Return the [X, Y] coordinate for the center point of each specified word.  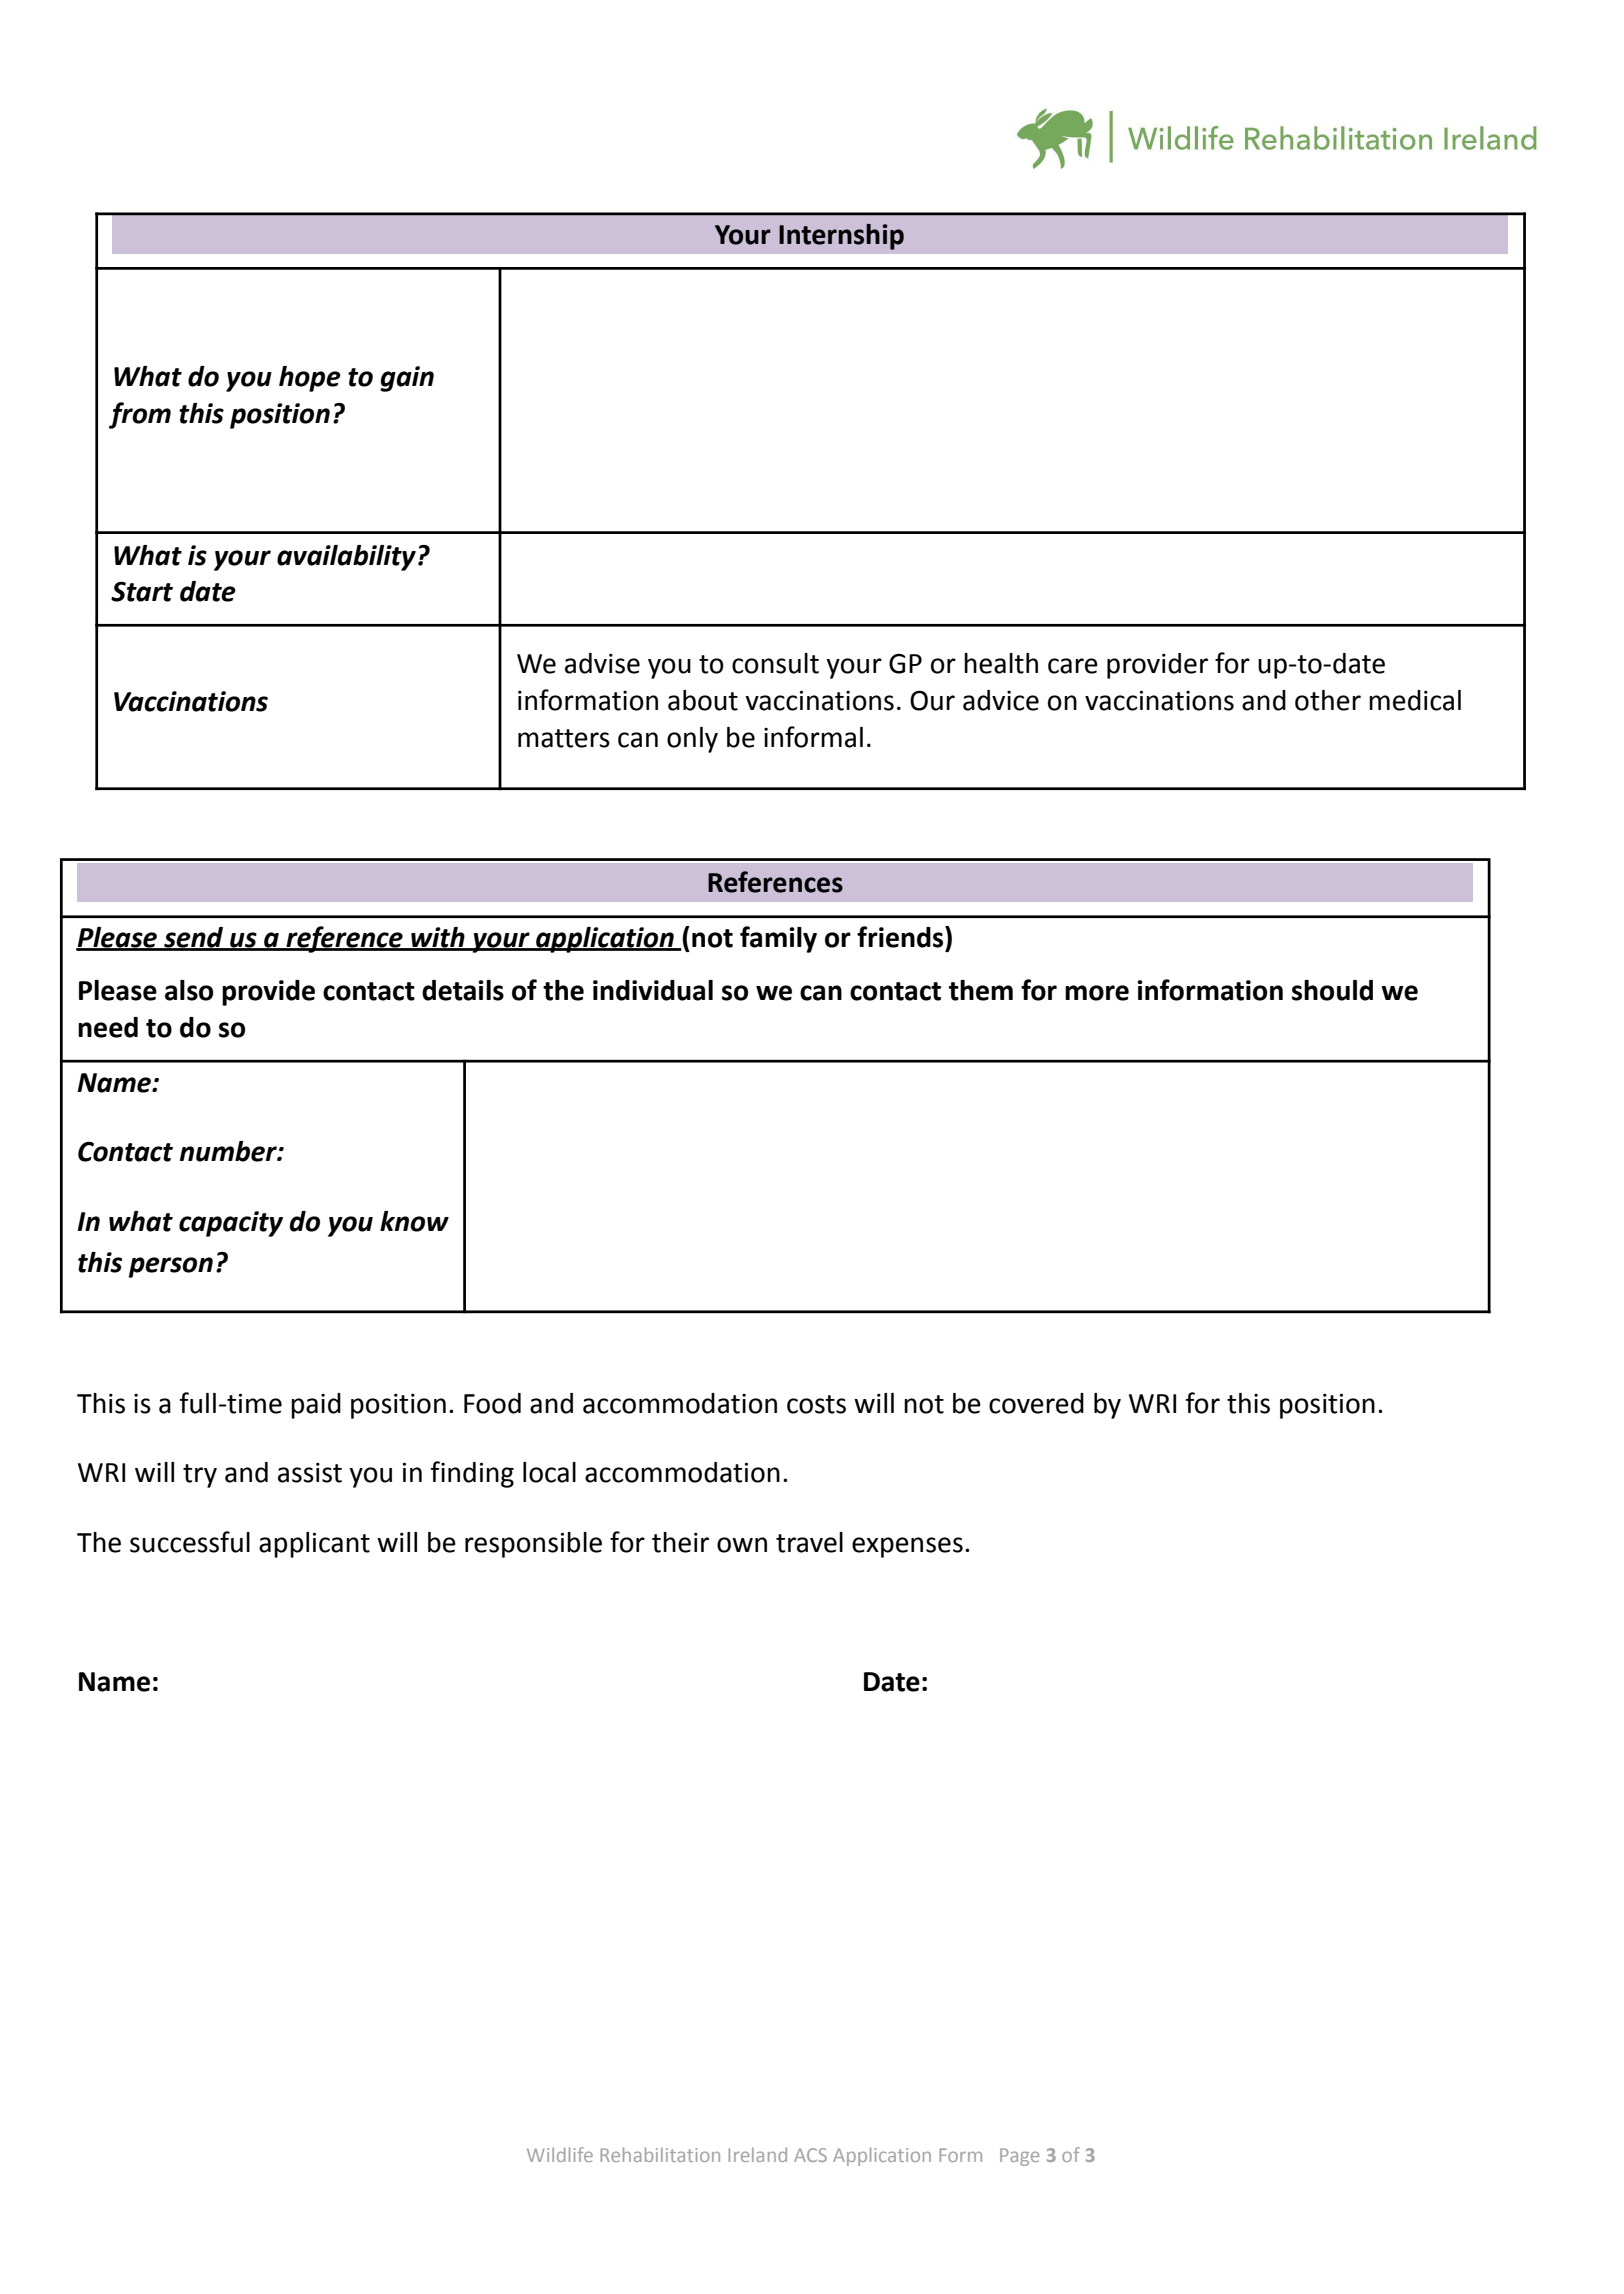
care [1073, 666]
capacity [231, 1224]
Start [142, 591]
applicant [314, 1545]
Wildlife [560, 2154]
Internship [841, 237]
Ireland [758, 2154]
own [742, 1545]
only [692, 740]
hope [310, 379]
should [1332, 990]
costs [816, 1404]
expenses [907, 1547]
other [1328, 700]
